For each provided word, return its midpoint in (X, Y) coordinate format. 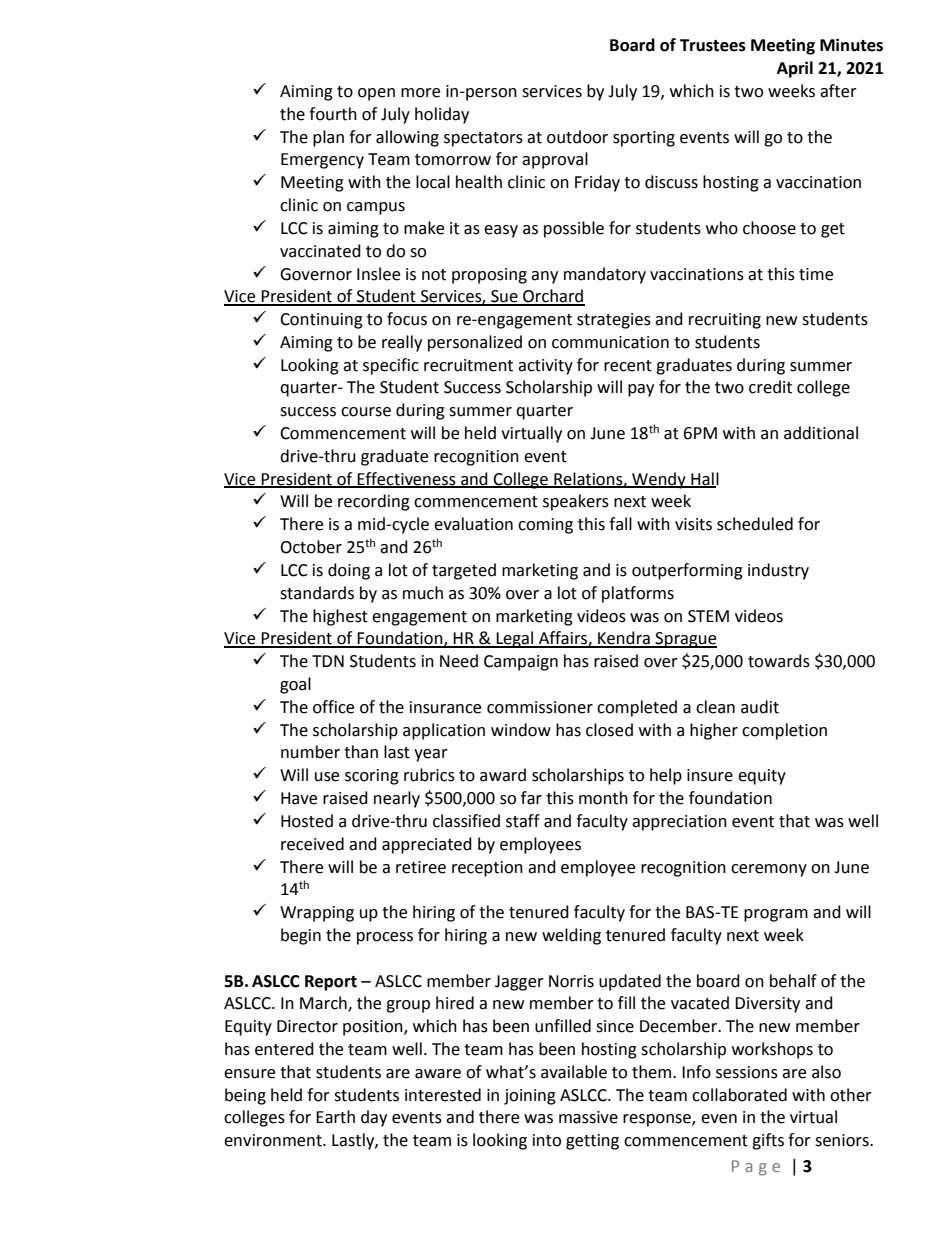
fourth (333, 114)
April (795, 69)
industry (778, 571)
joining (530, 1097)
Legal (515, 639)
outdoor (577, 137)
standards (317, 593)
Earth (335, 1117)
